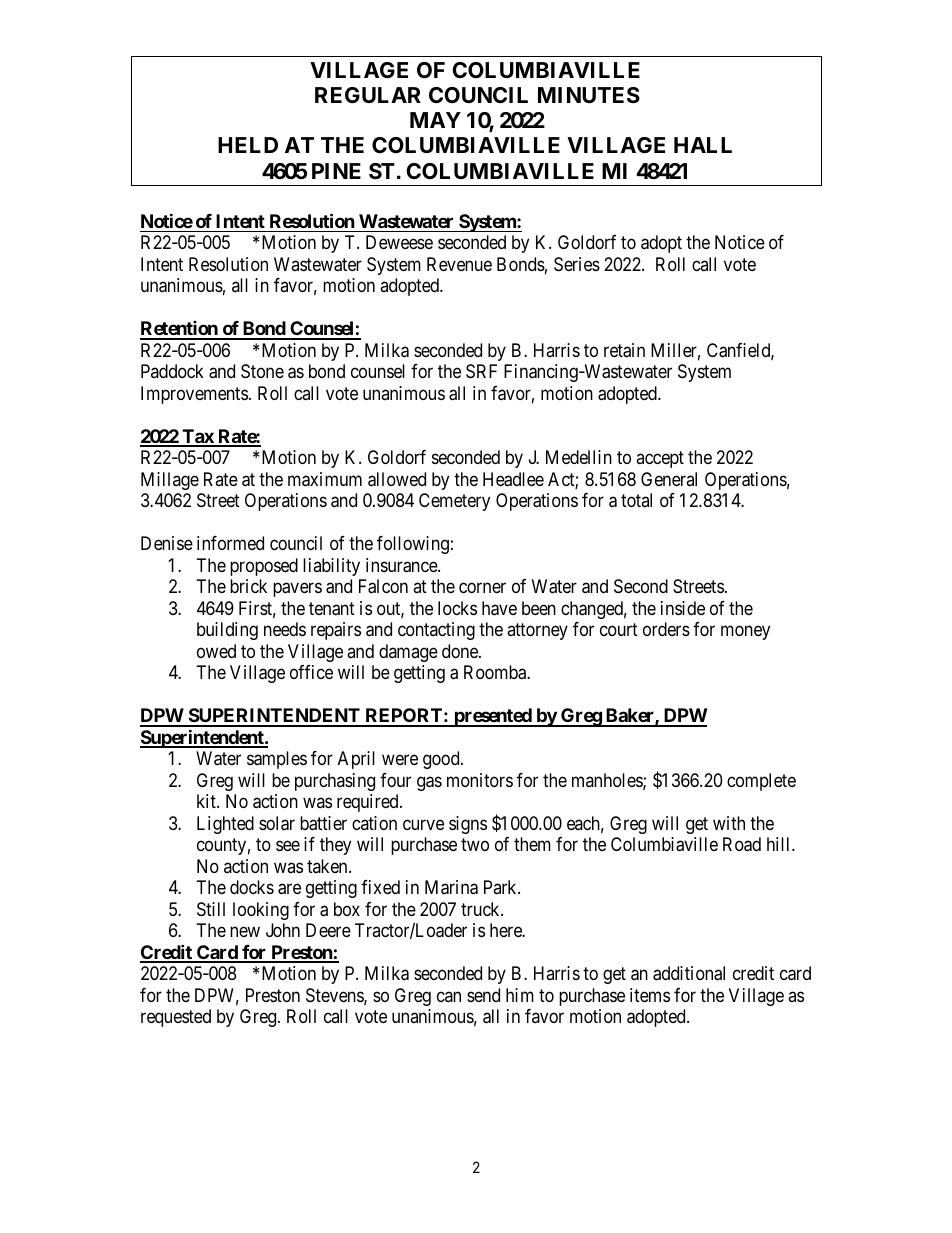 This screenshot has width=952, height=1233. What do you see at coordinates (683, 608) in the screenshot?
I see `inside` at bounding box center [683, 608].
